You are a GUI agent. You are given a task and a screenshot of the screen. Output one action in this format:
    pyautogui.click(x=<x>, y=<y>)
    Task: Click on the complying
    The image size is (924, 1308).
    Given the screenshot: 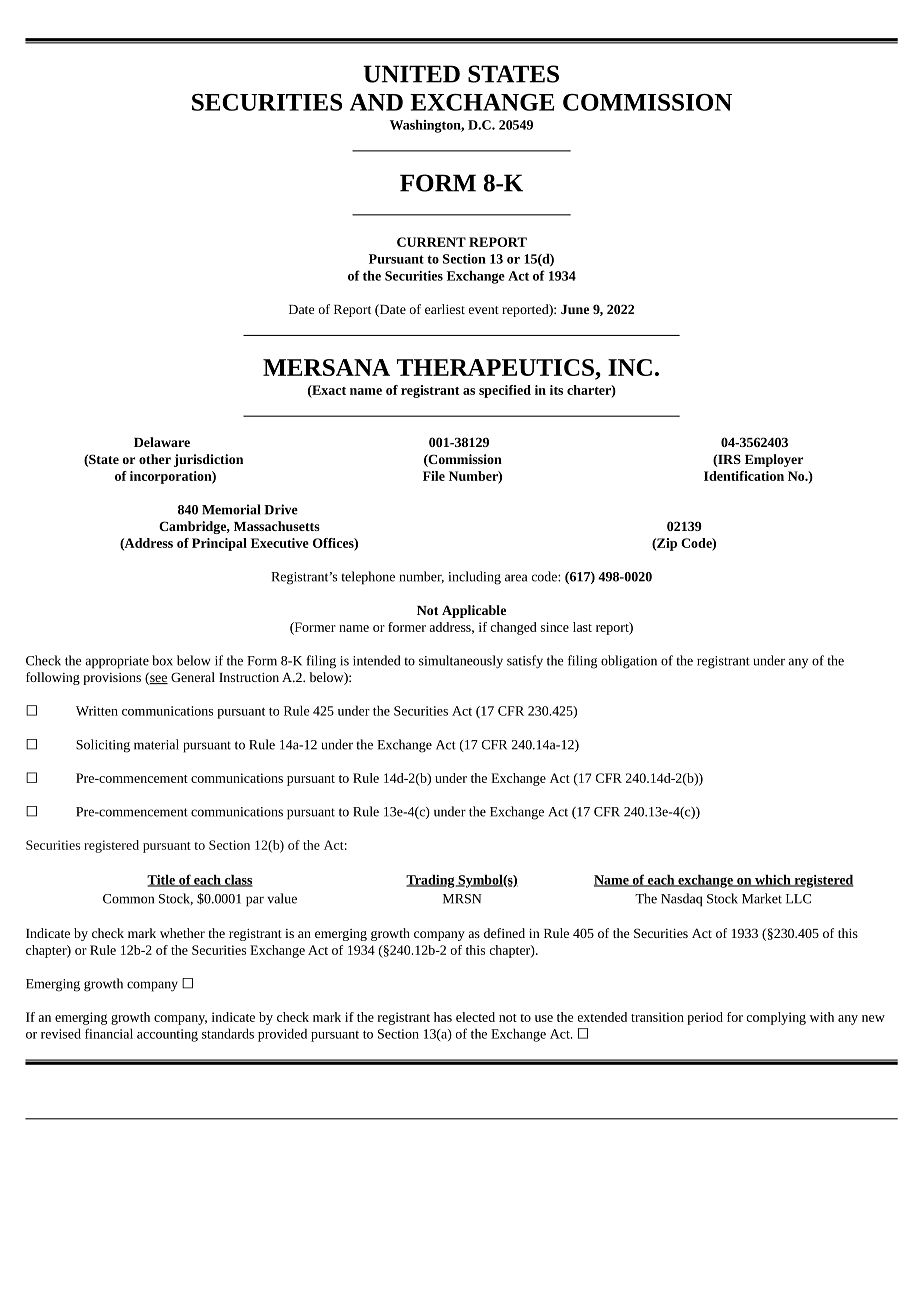 What is the action you would take?
    pyautogui.click(x=776, y=1018)
